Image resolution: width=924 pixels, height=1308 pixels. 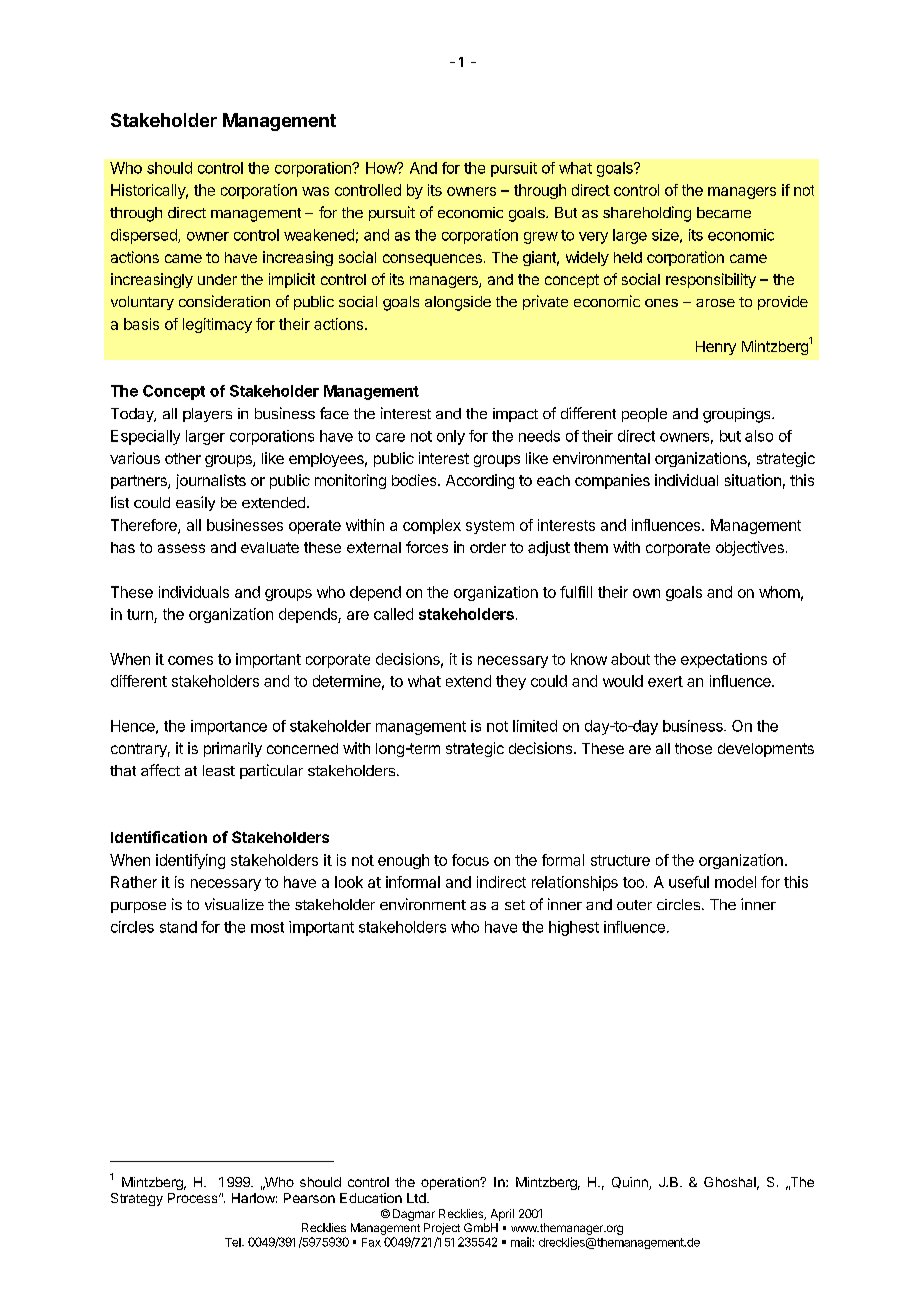 What do you see at coordinates (432, 526) in the screenshot?
I see `complex` at bounding box center [432, 526].
